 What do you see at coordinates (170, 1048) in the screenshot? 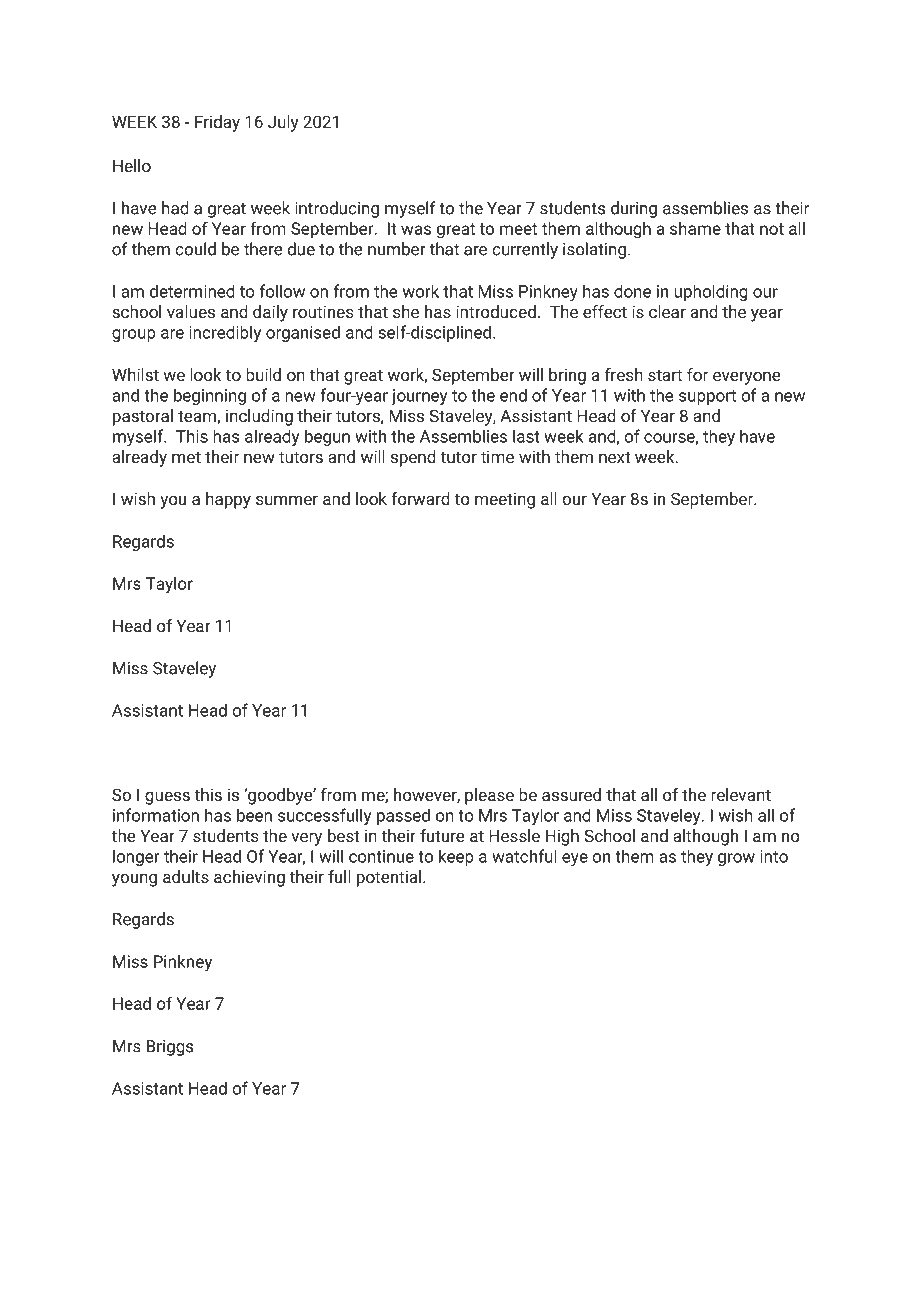
I see `Briggs` at bounding box center [170, 1048].
